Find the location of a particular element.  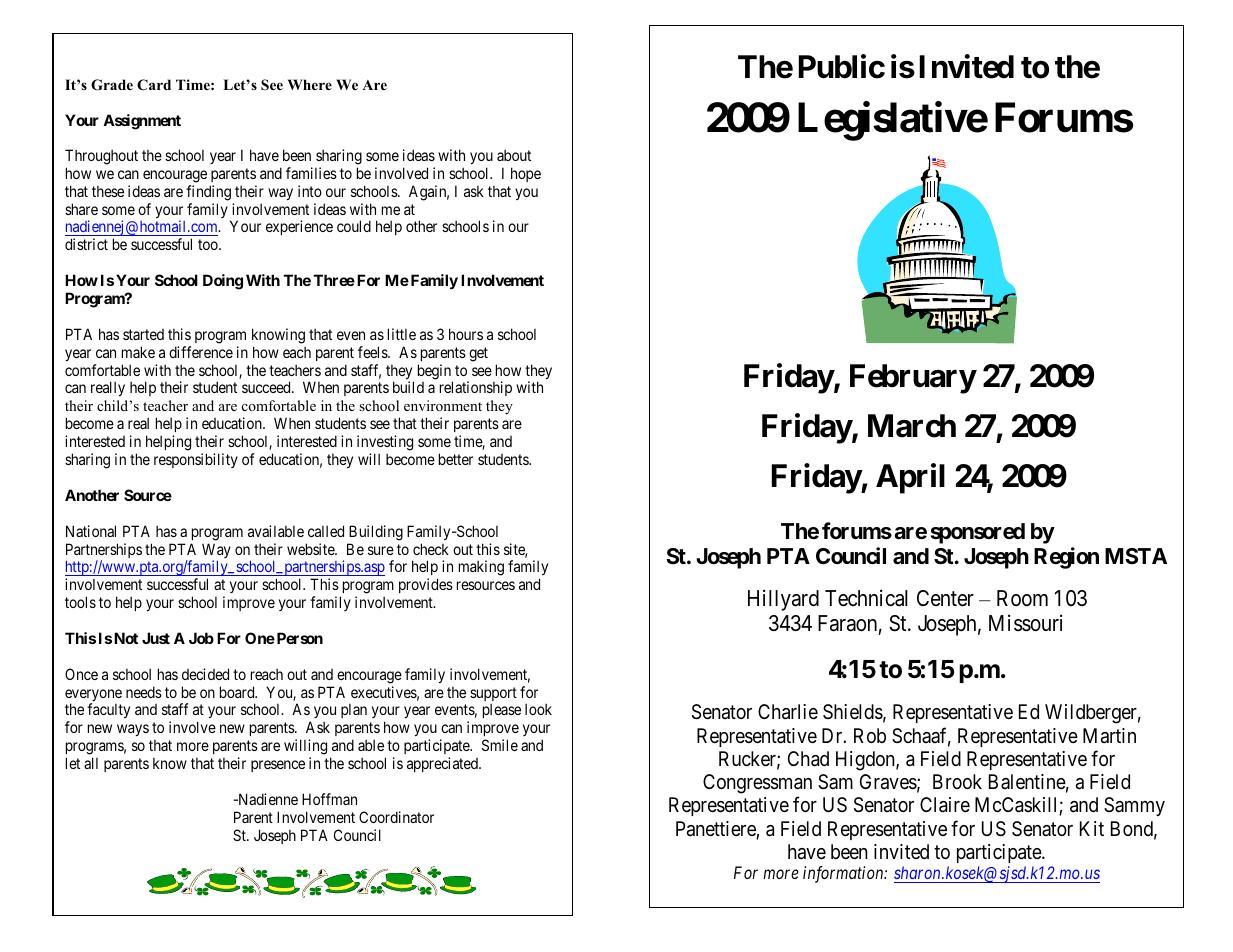

about is located at coordinates (514, 155).
